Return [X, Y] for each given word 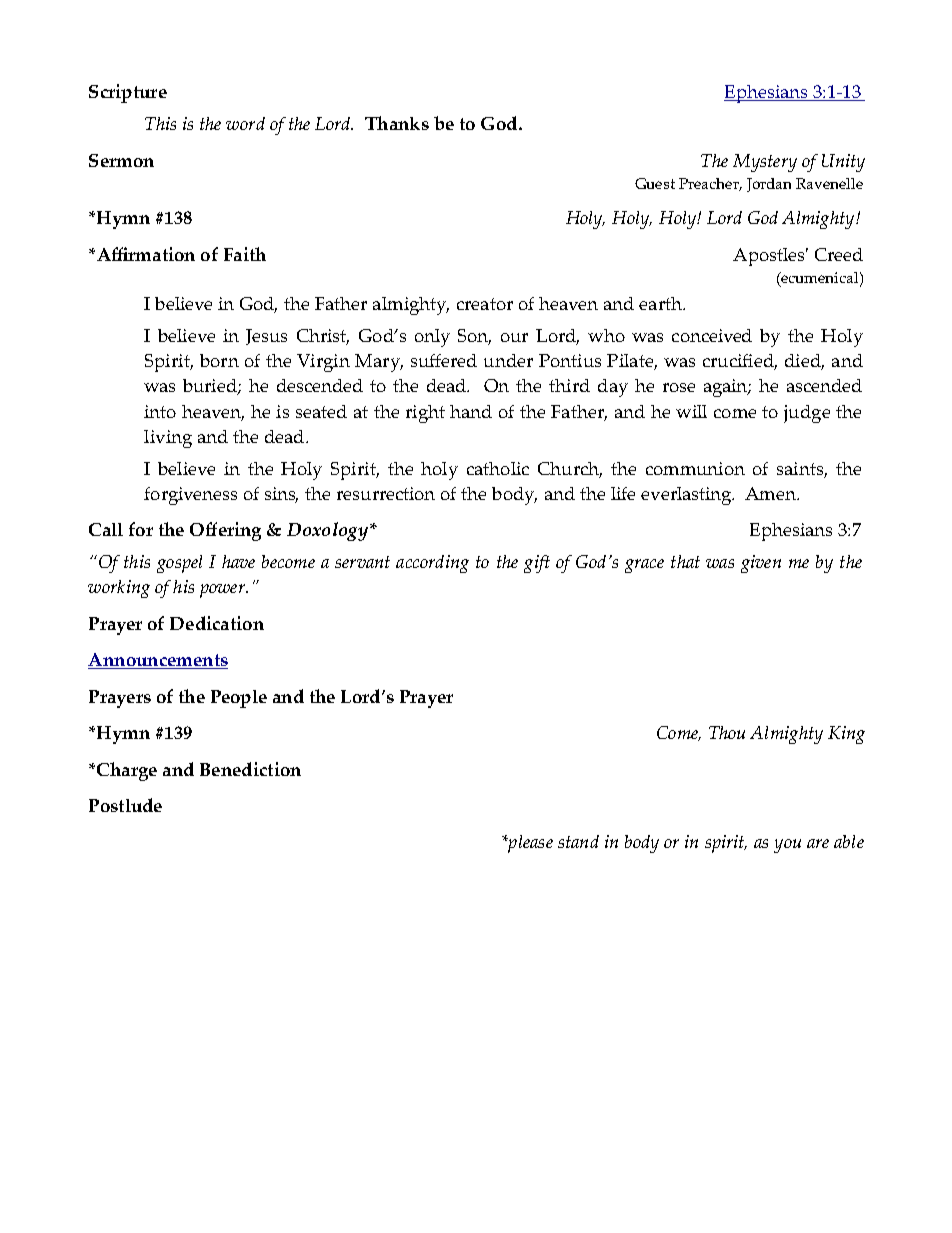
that [685, 561]
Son [474, 337]
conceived [712, 335]
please [529, 844]
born [219, 360]
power [223, 591]
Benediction [250, 769]
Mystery [765, 163]
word [245, 123]
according [432, 564]
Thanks [397, 123]
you [787, 846]
